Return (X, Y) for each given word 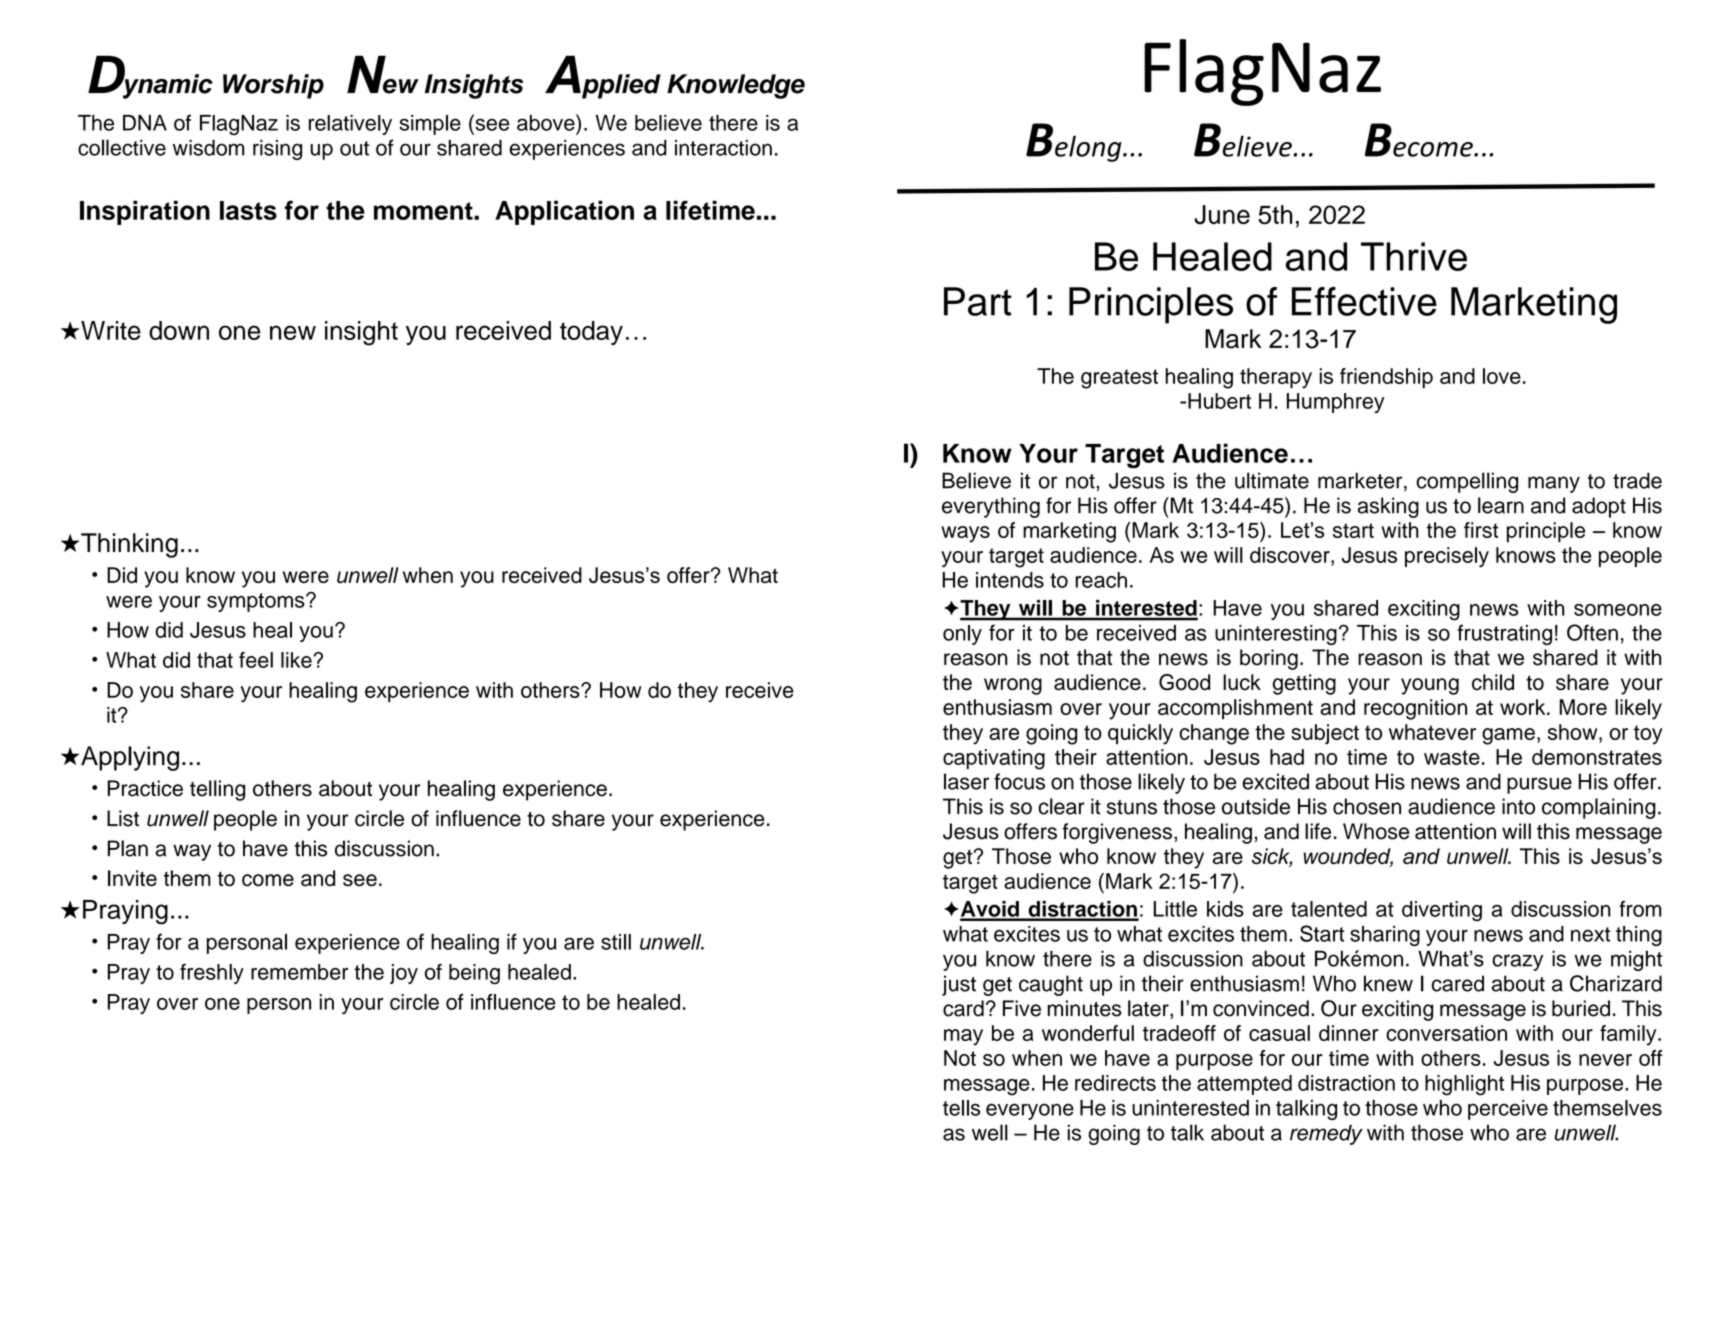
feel (256, 660)
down (179, 330)
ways (965, 534)
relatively (350, 125)
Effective (1364, 301)
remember (299, 972)
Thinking (129, 545)
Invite (132, 878)
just (959, 985)
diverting (1442, 911)
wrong (1013, 686)
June (1222, 215)
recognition (1415, 709)
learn (1501, 505)
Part (977, 301)
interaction (723, 148)
